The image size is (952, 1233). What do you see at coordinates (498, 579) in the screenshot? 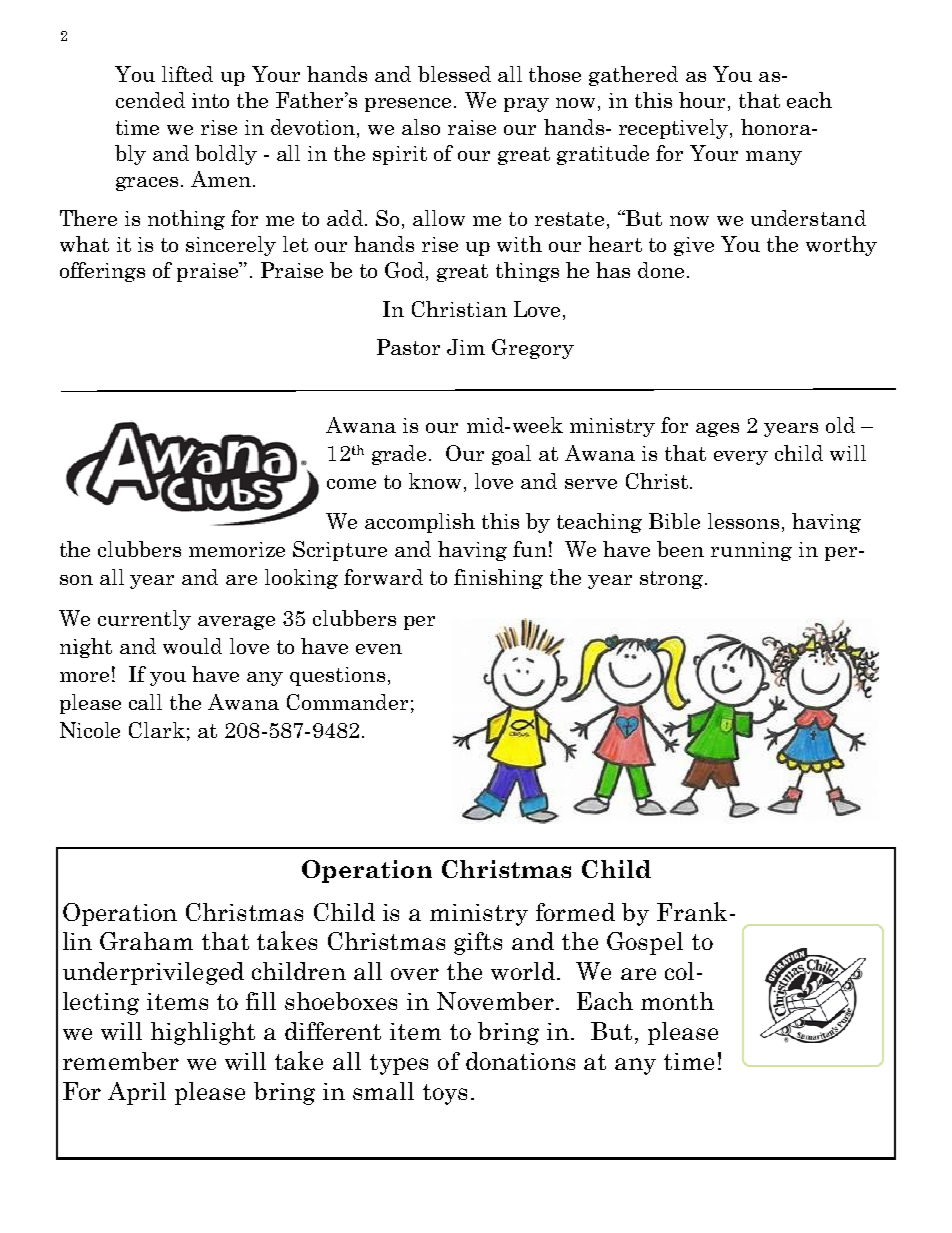
I see `finishing` at bounding box center [498, 579].
